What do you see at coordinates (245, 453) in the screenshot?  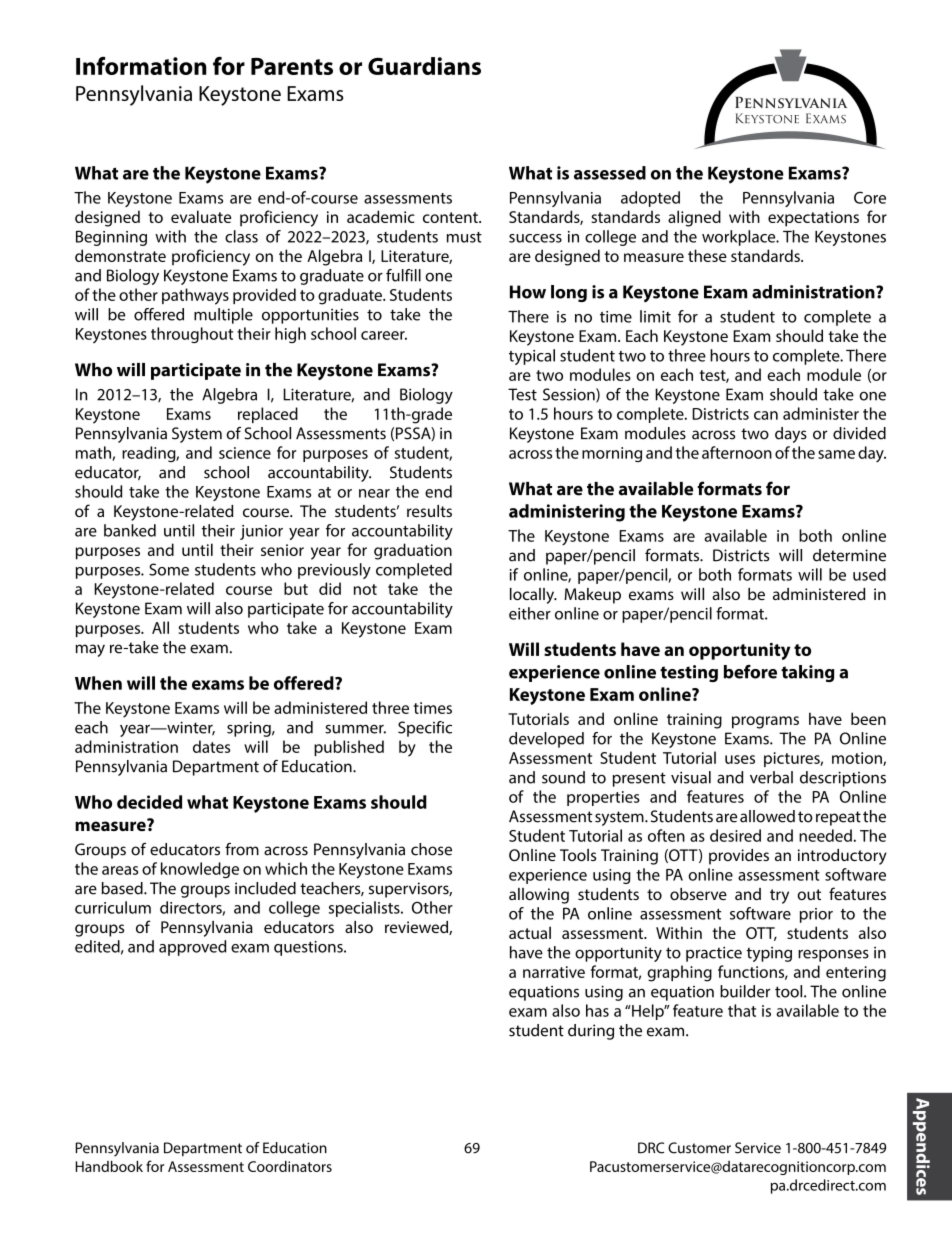 I see `science` at bounding box center [245, 453].
